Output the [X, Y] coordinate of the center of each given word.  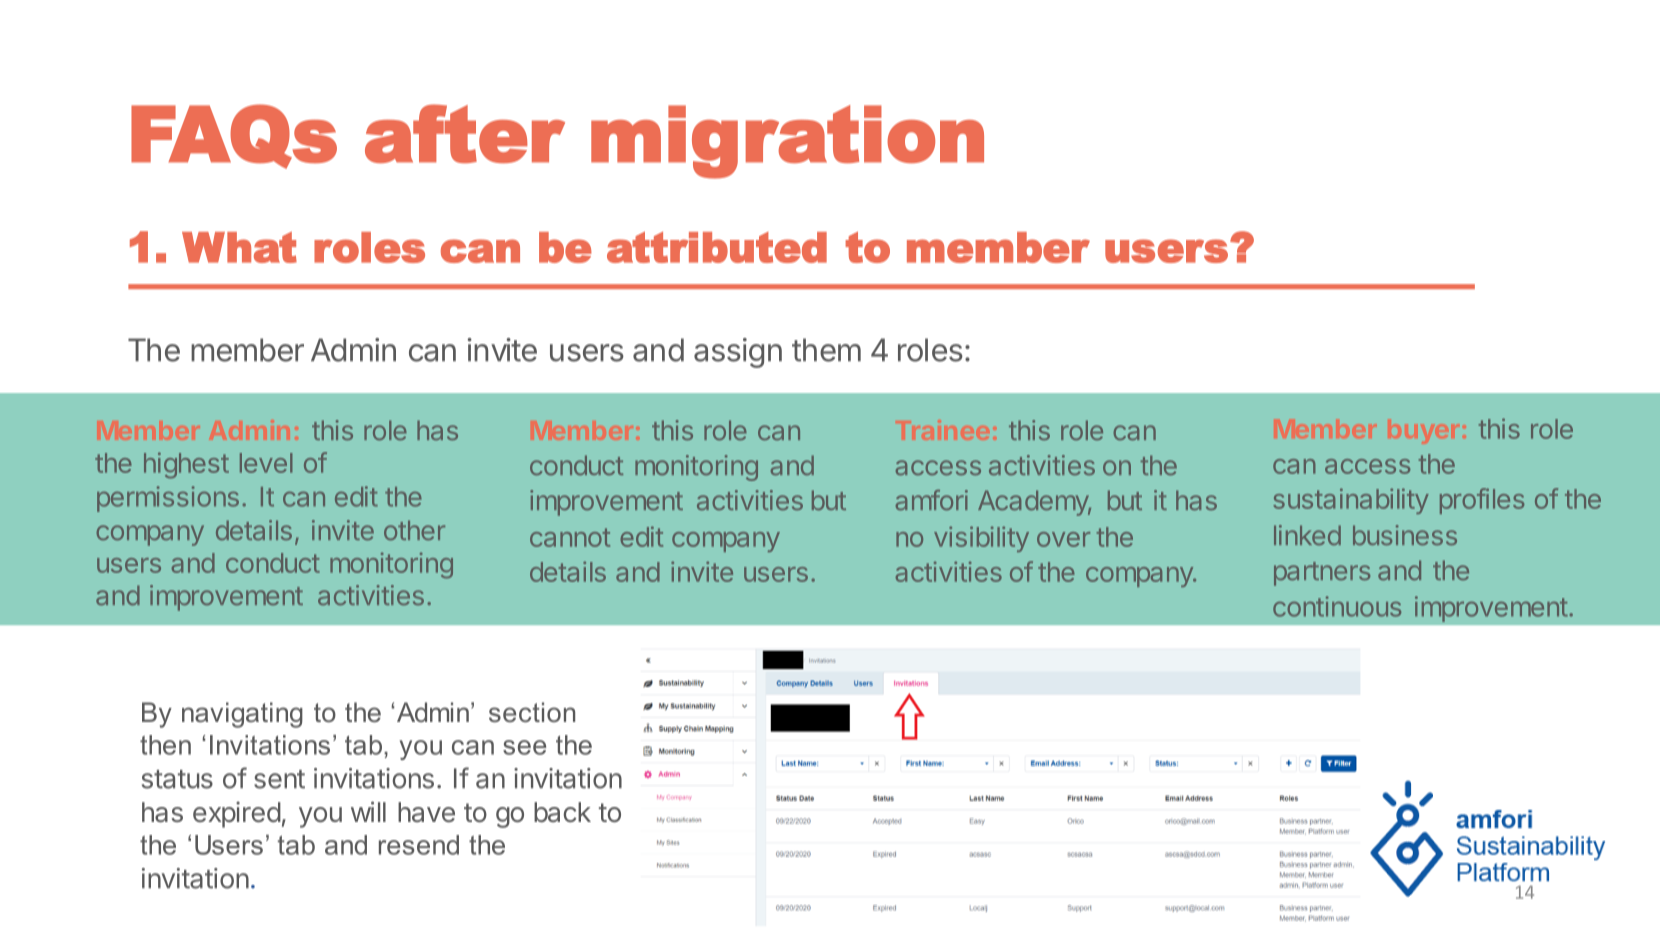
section [532, 712]
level [266, 463]
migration [787, 142]
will [368, 811]
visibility [981, 539]
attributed [717, 247]
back [562, 812]
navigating [242, 715]
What [239, 247]
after [465, 133]
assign [738, 353]
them [826, 350]
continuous [1337, 606]
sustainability [1351, 501]
